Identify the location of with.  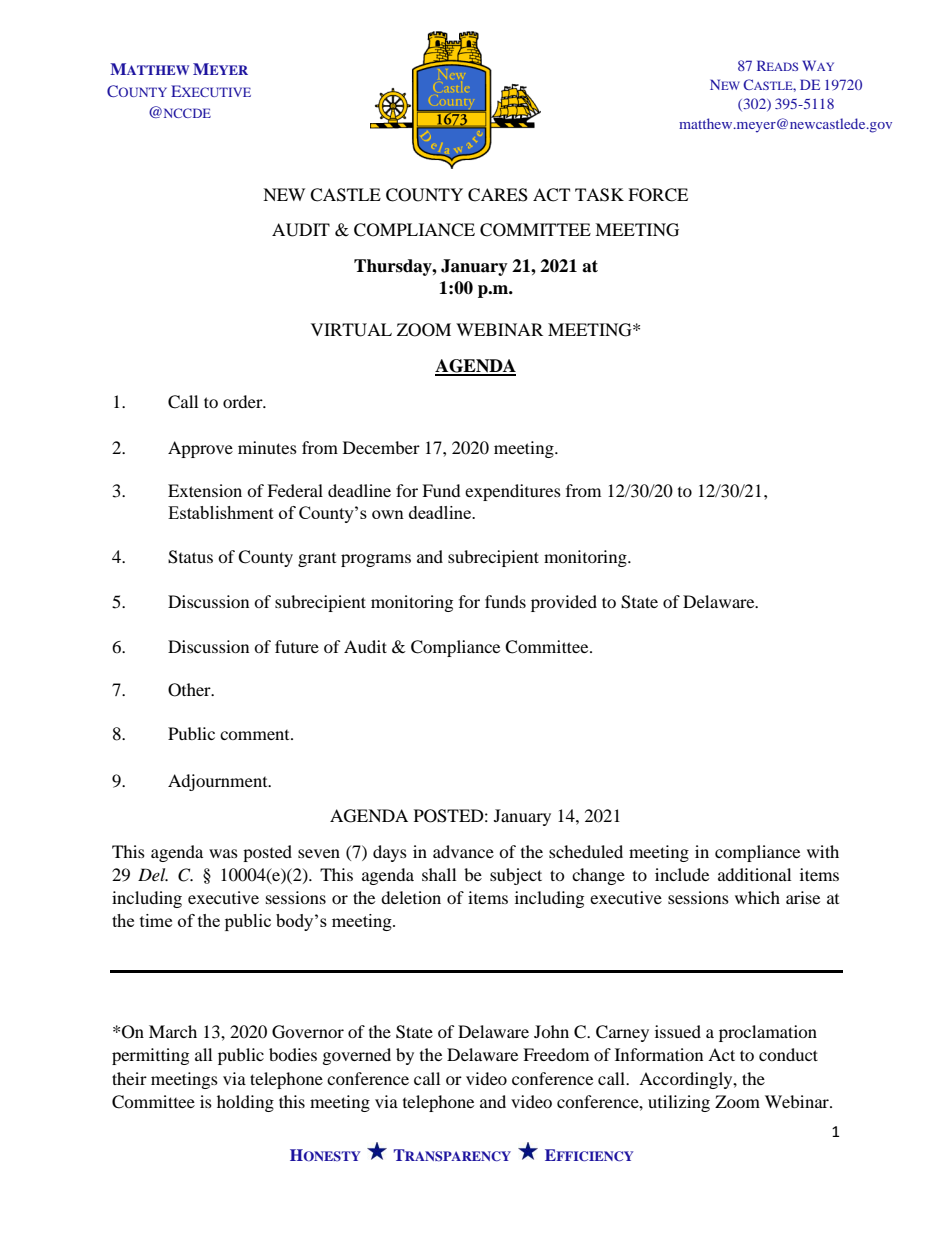
(823, 851).
